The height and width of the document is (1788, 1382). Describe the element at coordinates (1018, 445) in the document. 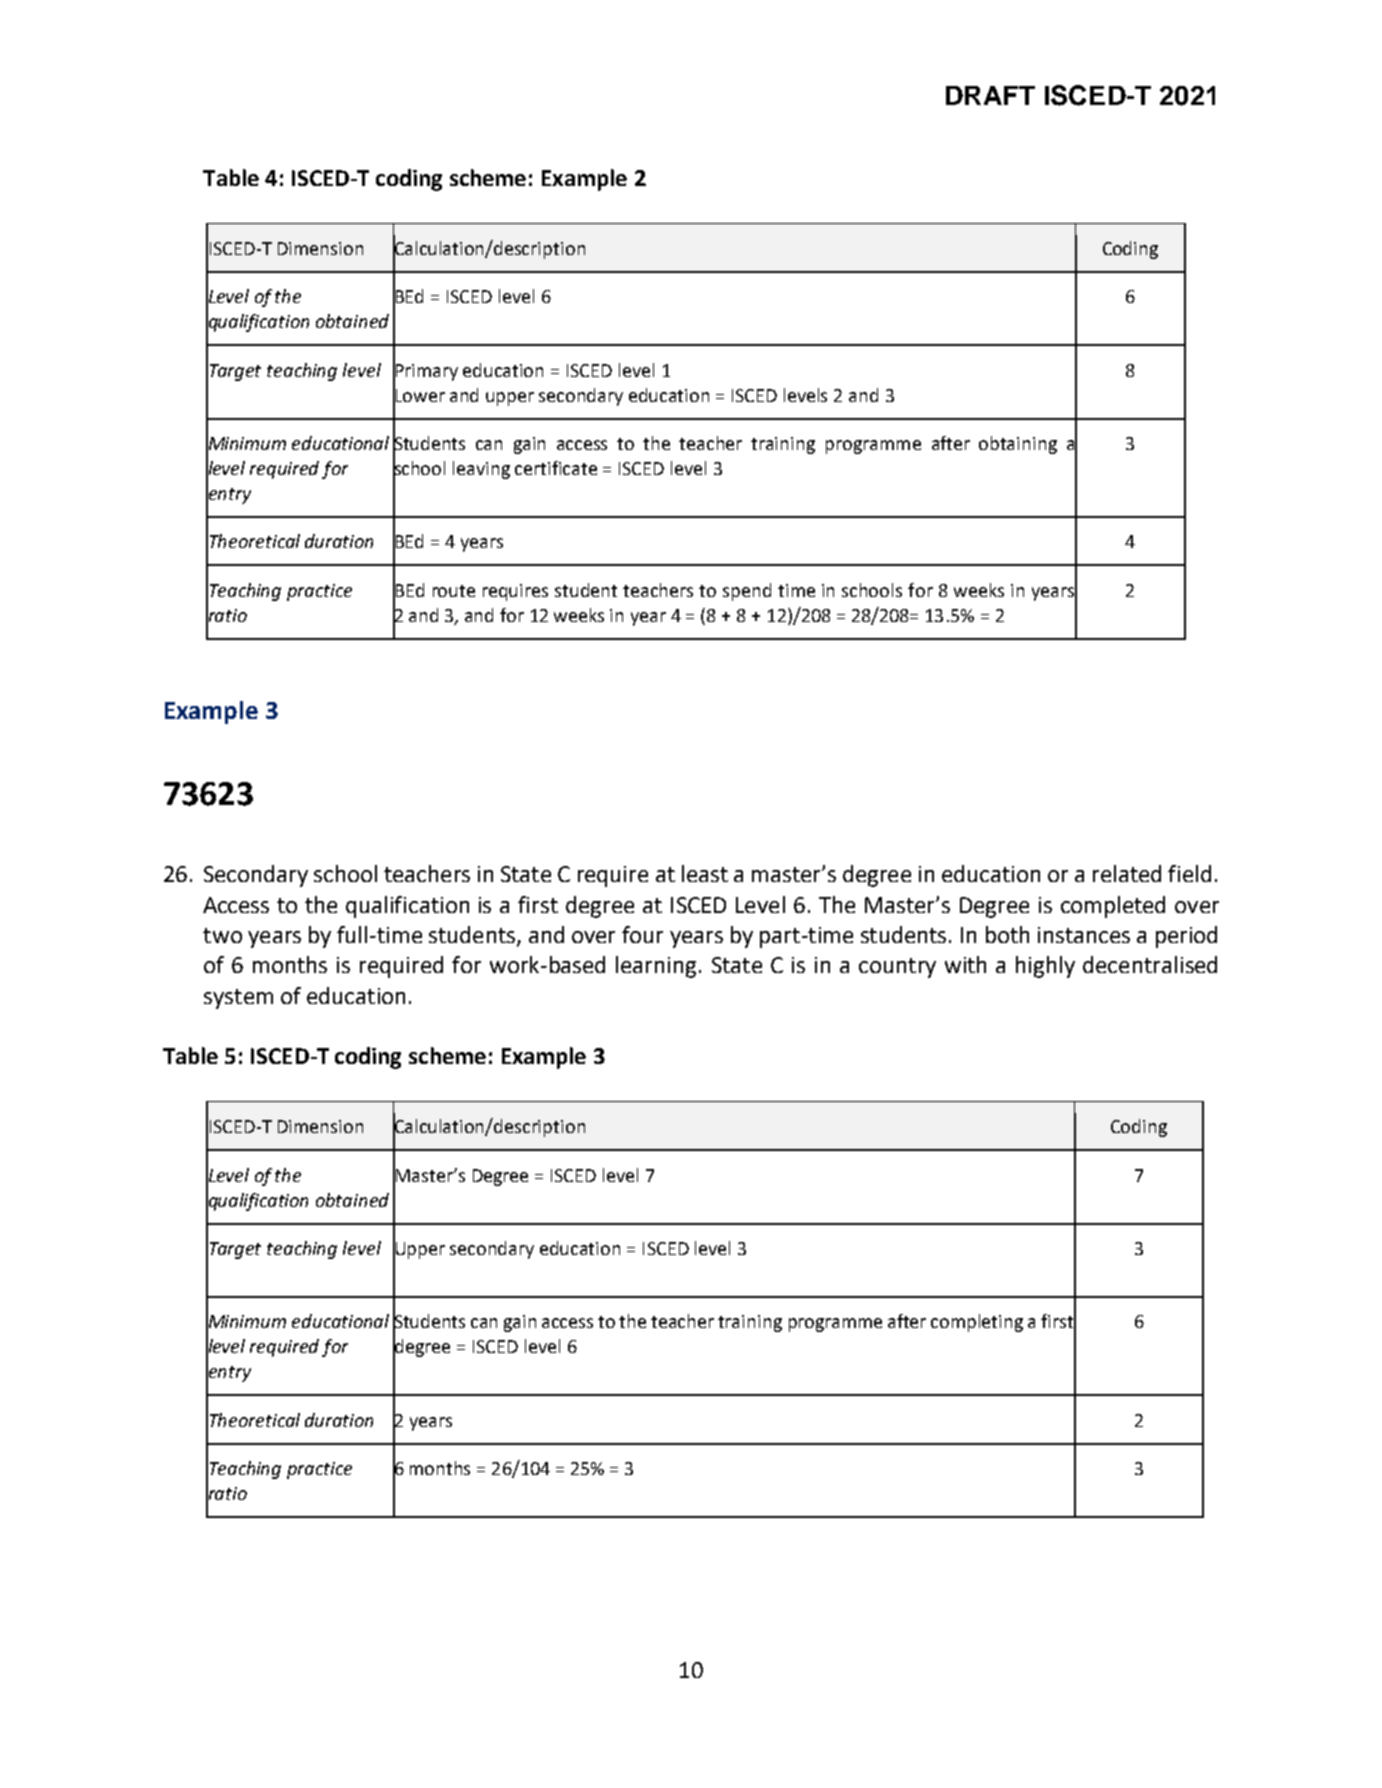

I see `obtaining` at that location.
